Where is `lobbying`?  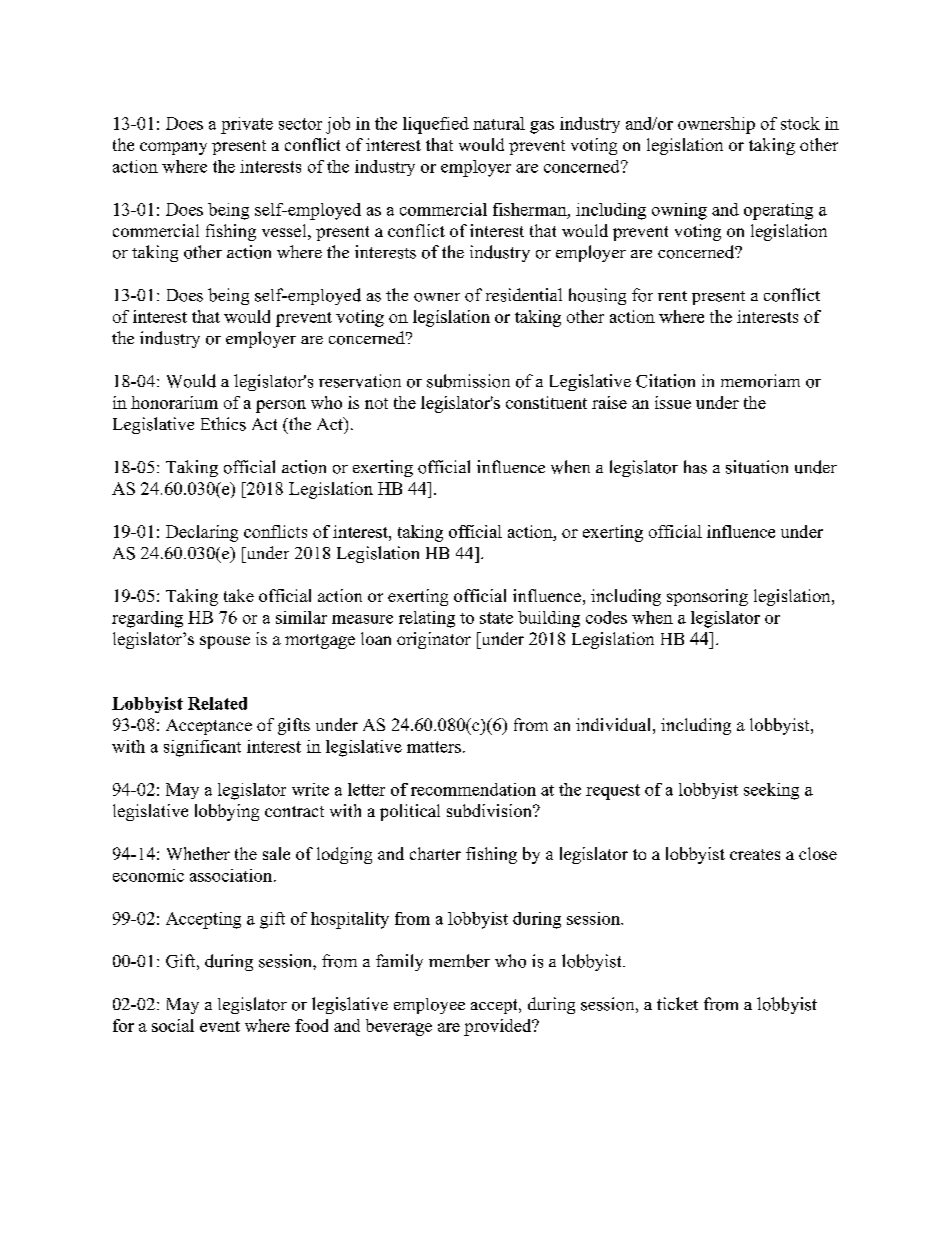
lobbying is located at coordinates (227, 812).
